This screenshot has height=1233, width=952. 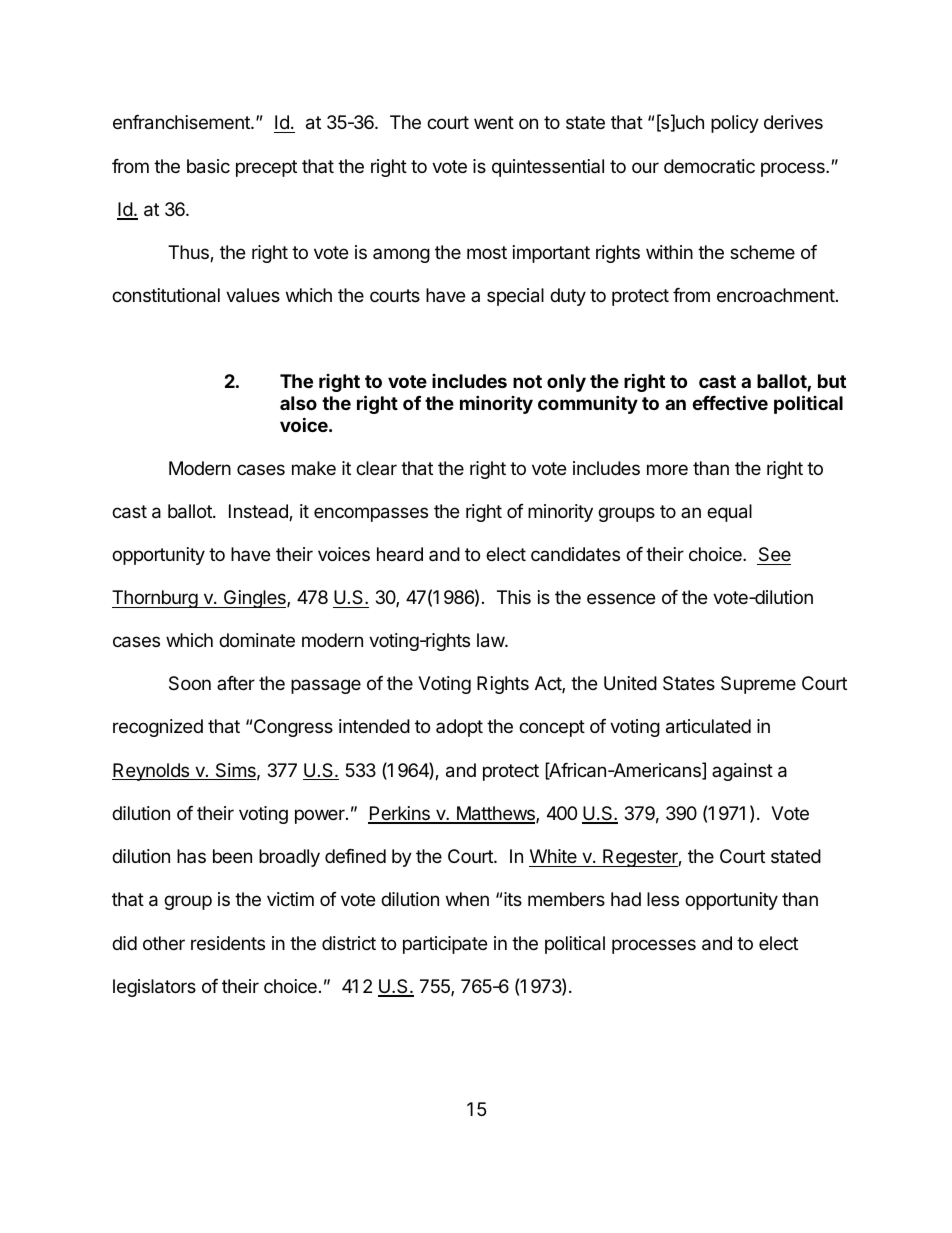 What do you see at coordinates (257, 640) in the screenshot?
I see `dominate` at bounding box center [257, 640].
